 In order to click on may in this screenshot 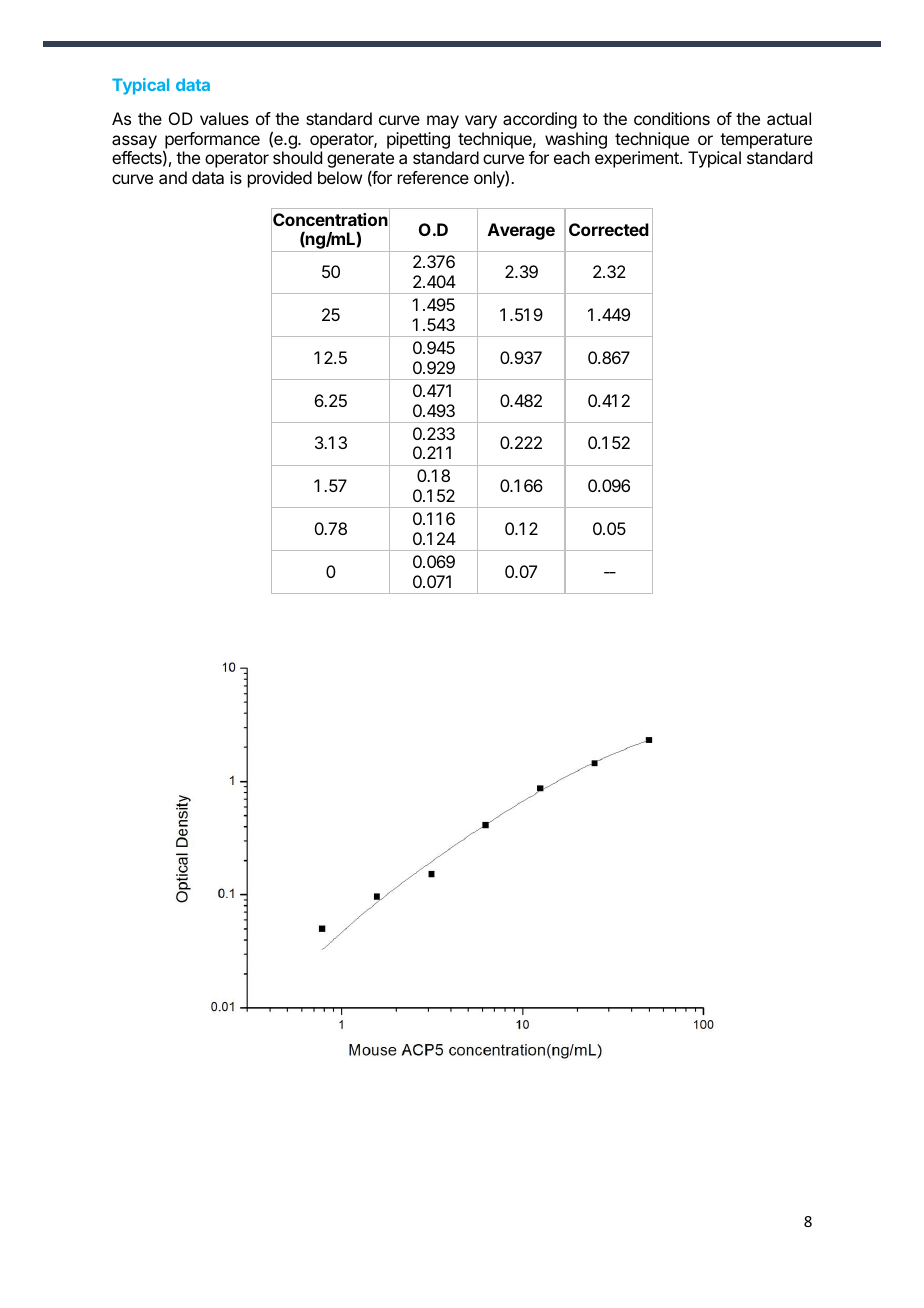, I will do `click(443, 122)`.
